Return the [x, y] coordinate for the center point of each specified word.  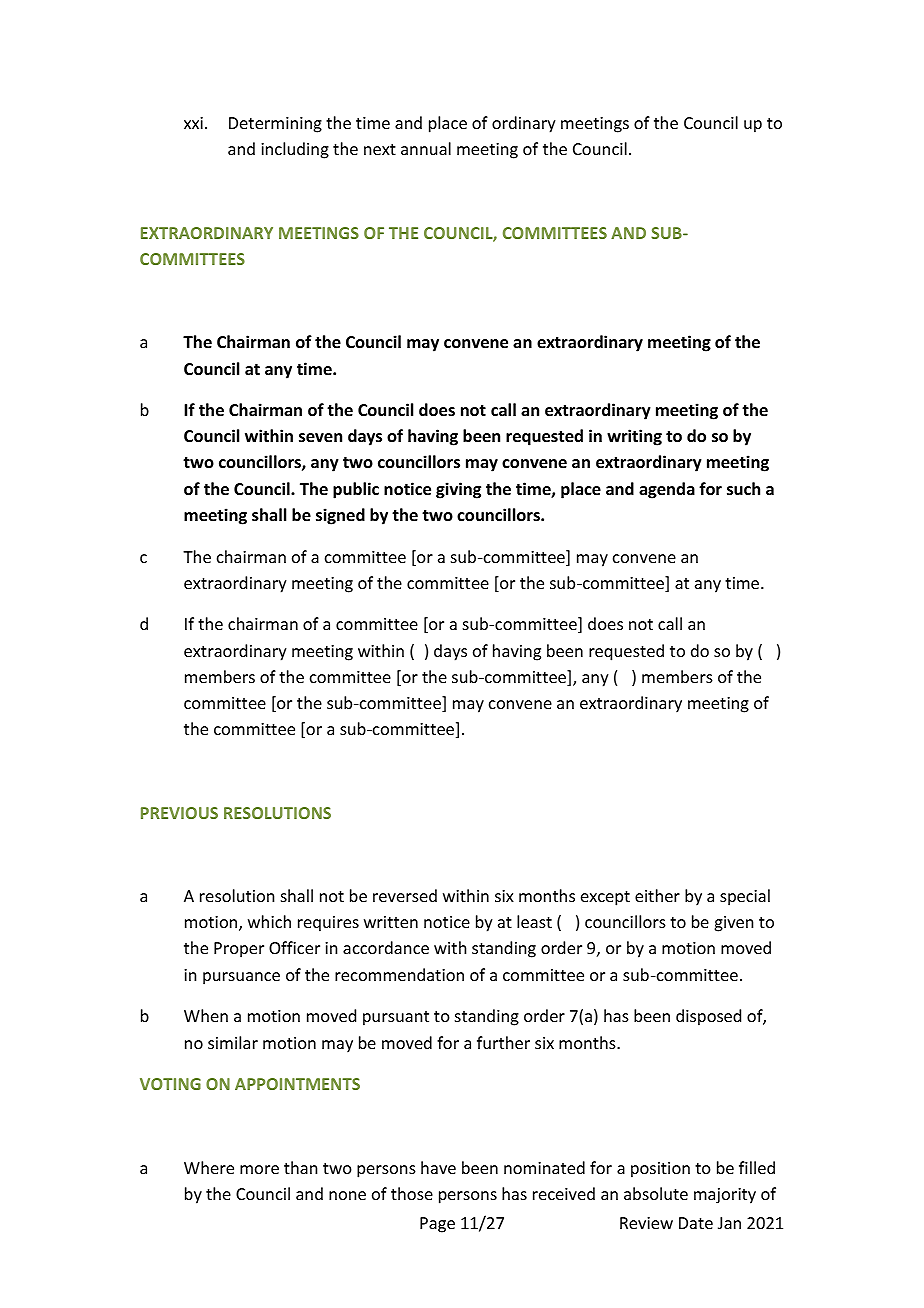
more [259, 1169]
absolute [656, 1193]
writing [634, 437]
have [438, 1167]
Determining [275, 125]
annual [426, 148]
